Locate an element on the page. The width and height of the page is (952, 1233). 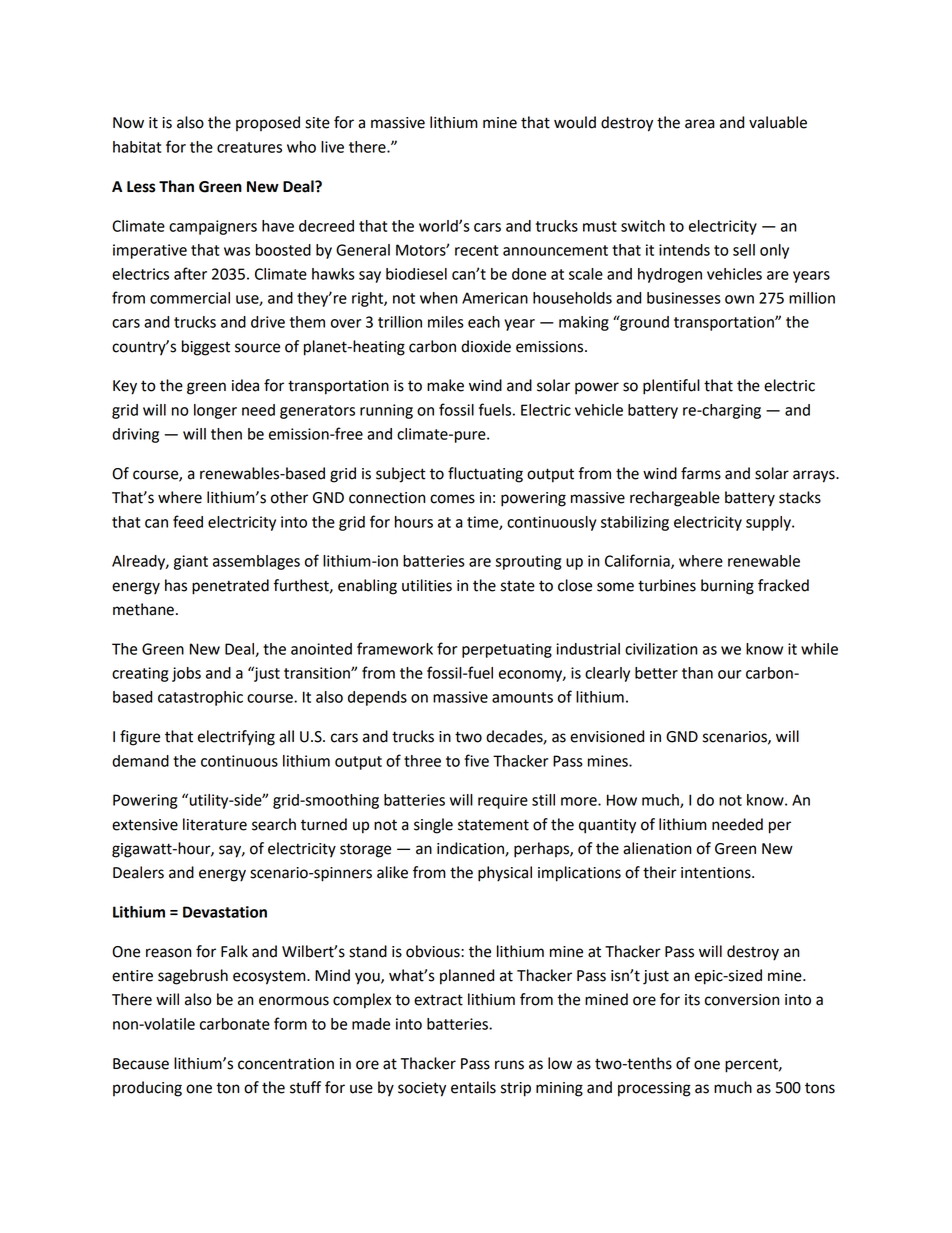
amounts is located at coordinates (522, 697).
